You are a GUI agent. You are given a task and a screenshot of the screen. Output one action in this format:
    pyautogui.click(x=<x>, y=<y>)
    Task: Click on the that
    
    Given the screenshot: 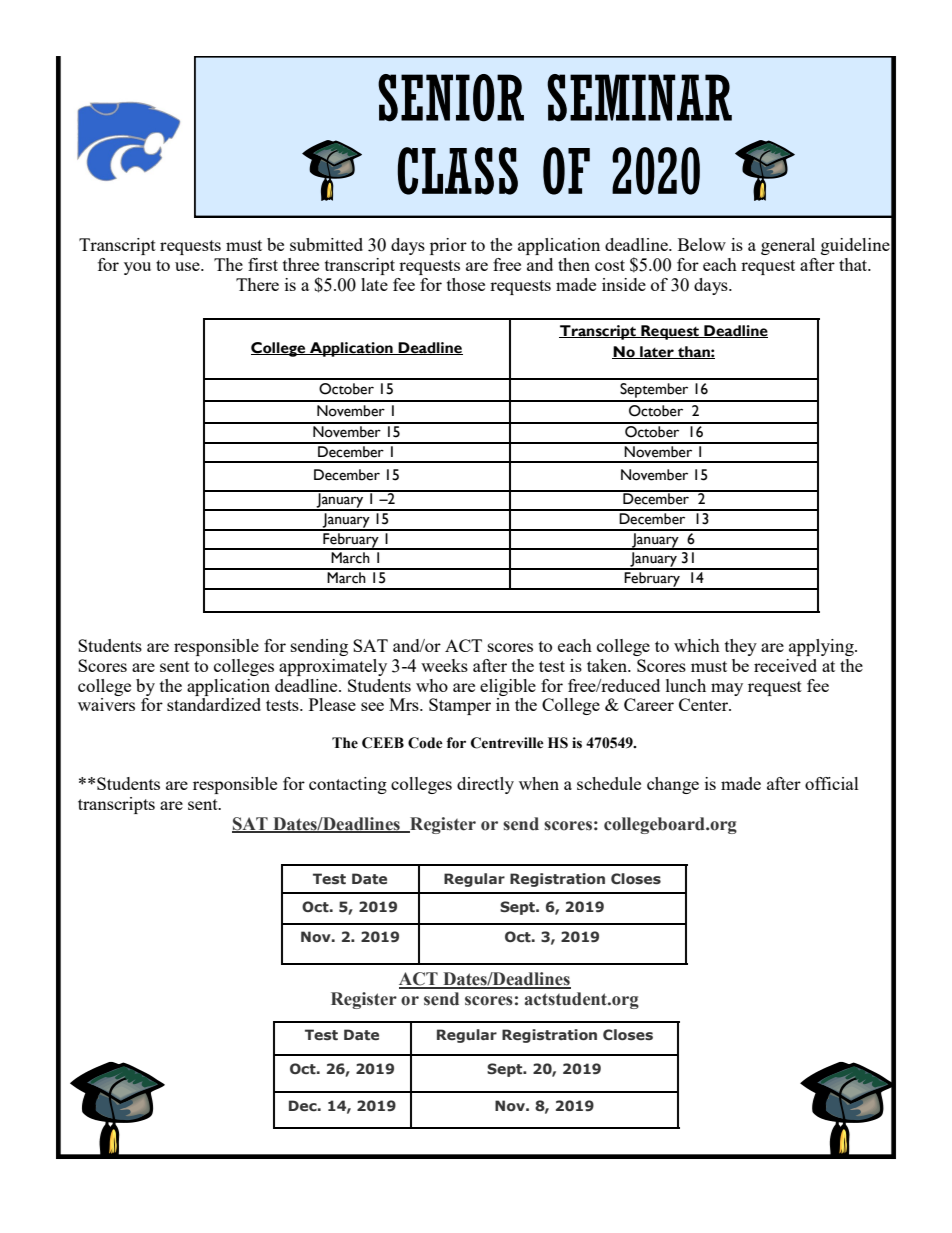 What is the action you would take?
    pyautogui.click(x=854, y=264)
